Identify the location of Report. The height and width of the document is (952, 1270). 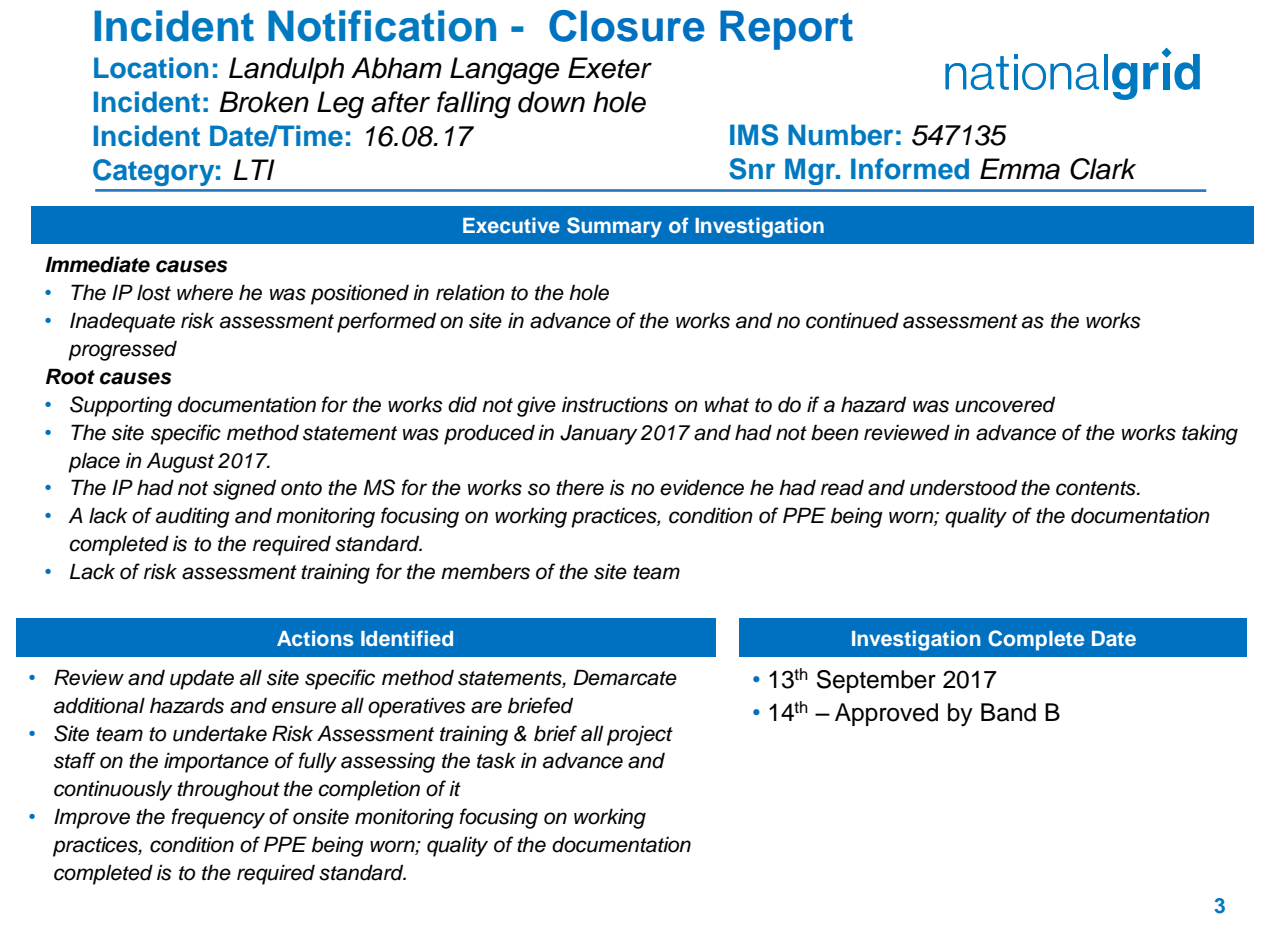
(786, 30).
